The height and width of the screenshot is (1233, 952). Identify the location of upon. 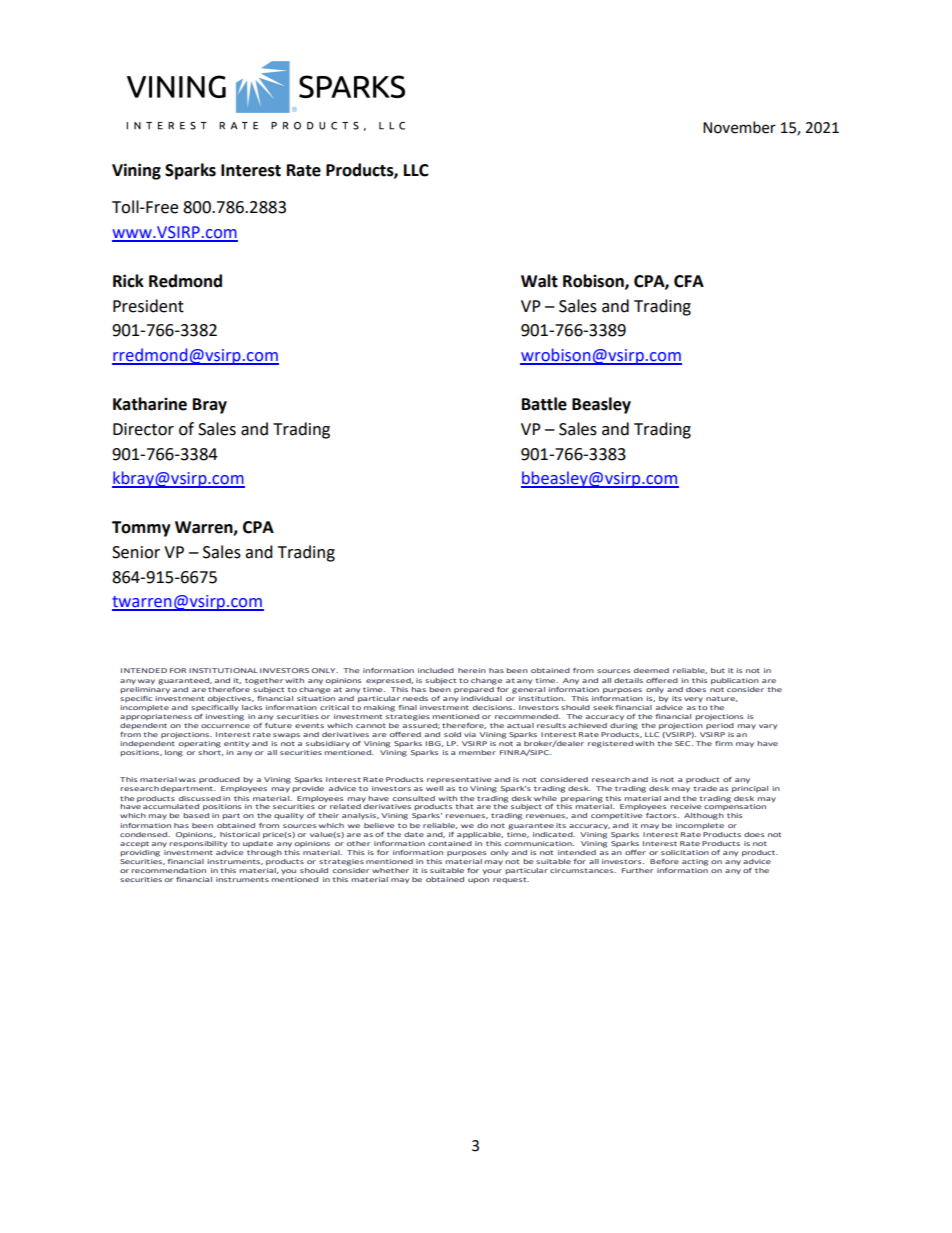
(478, 881).
